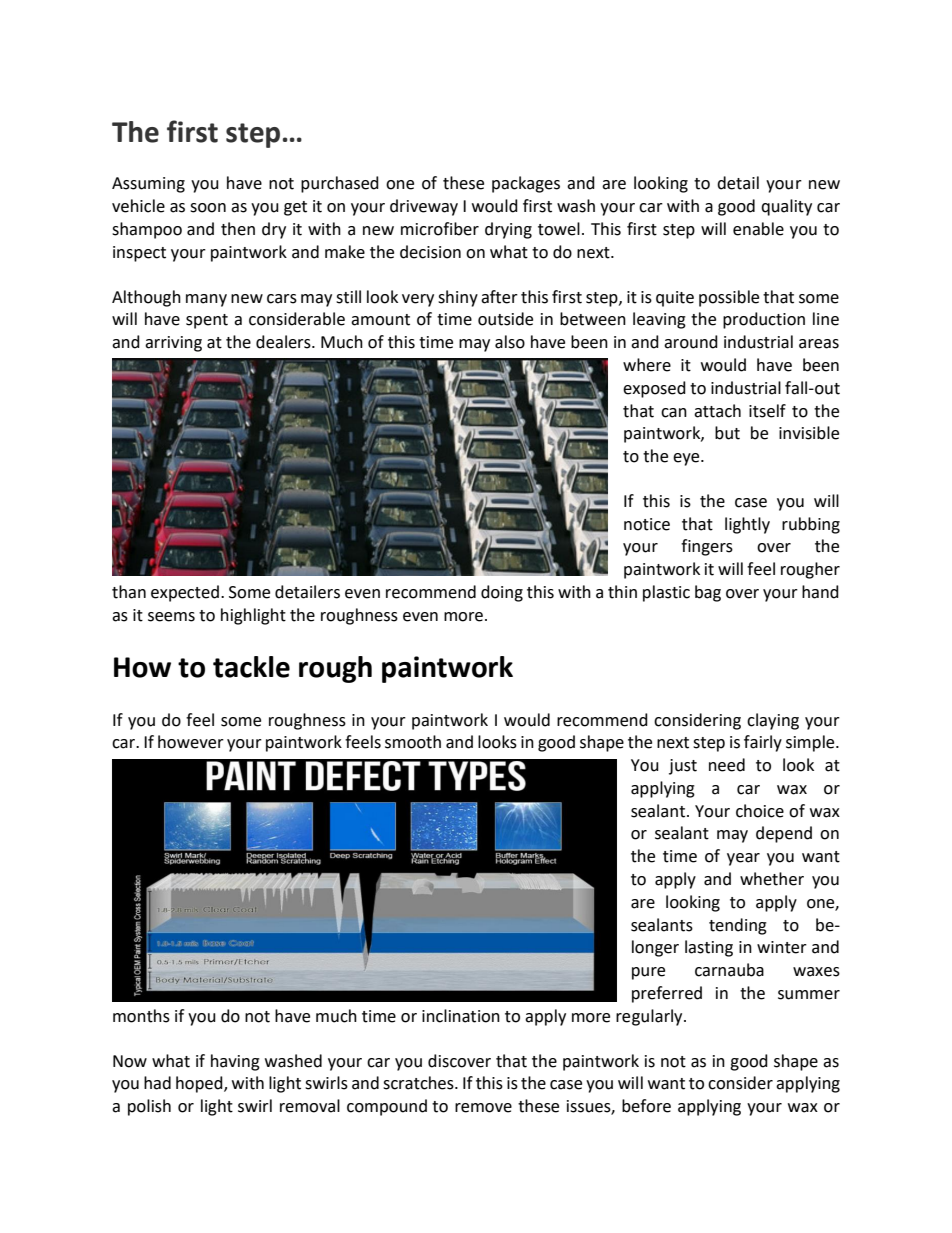 Image resolution: width=952 pixels, height=1233 pixels. What do you see at coordinates (708, 593) in the screenshot?
I see `bag` at bounding box center [708, 593].
